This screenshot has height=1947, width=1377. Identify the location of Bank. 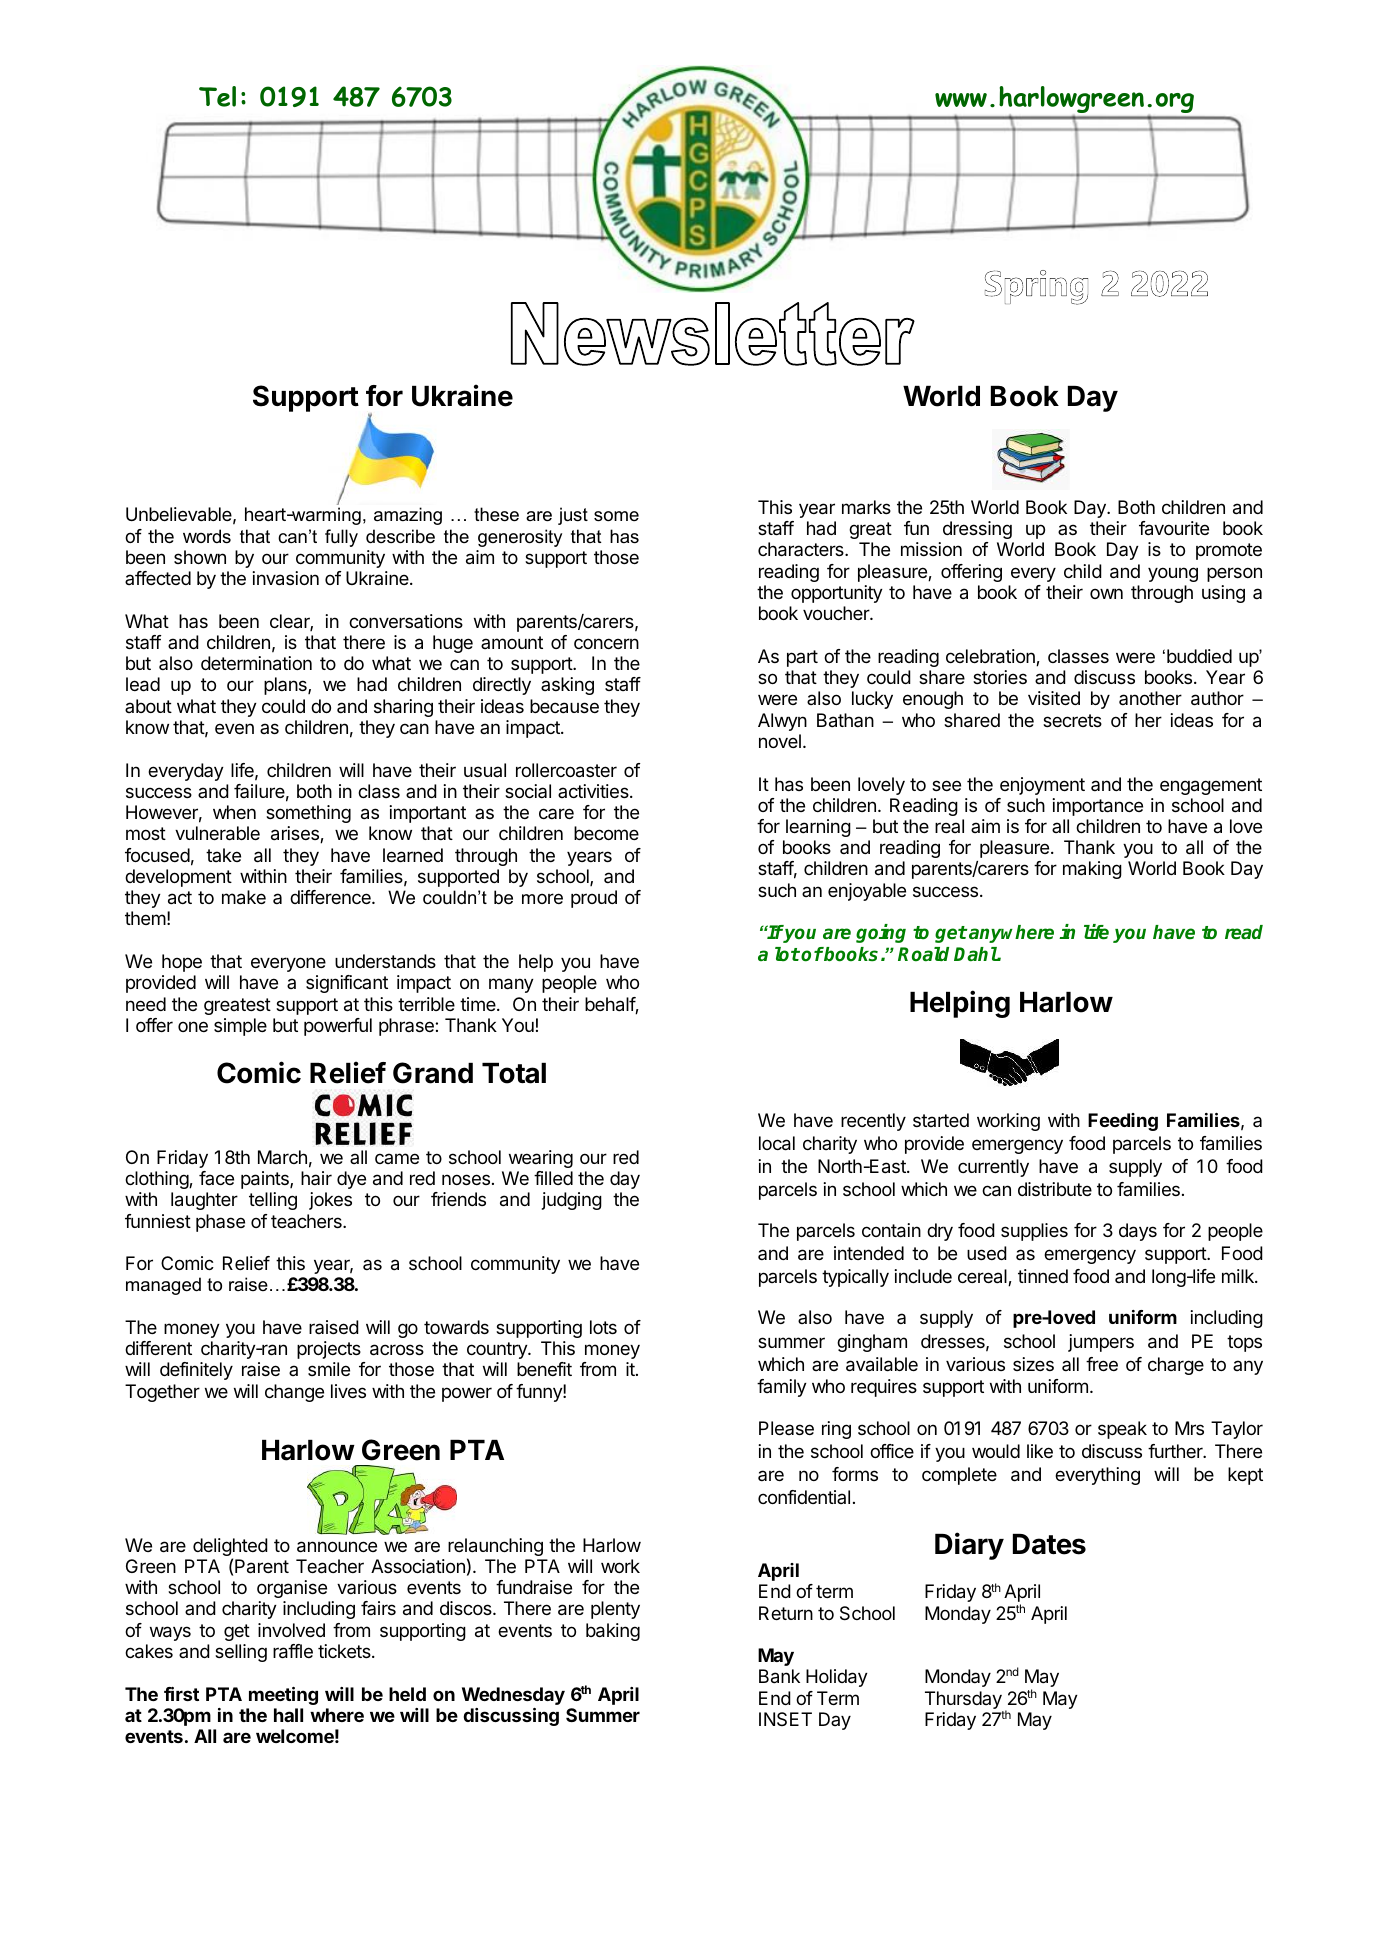
(779, 1676).
